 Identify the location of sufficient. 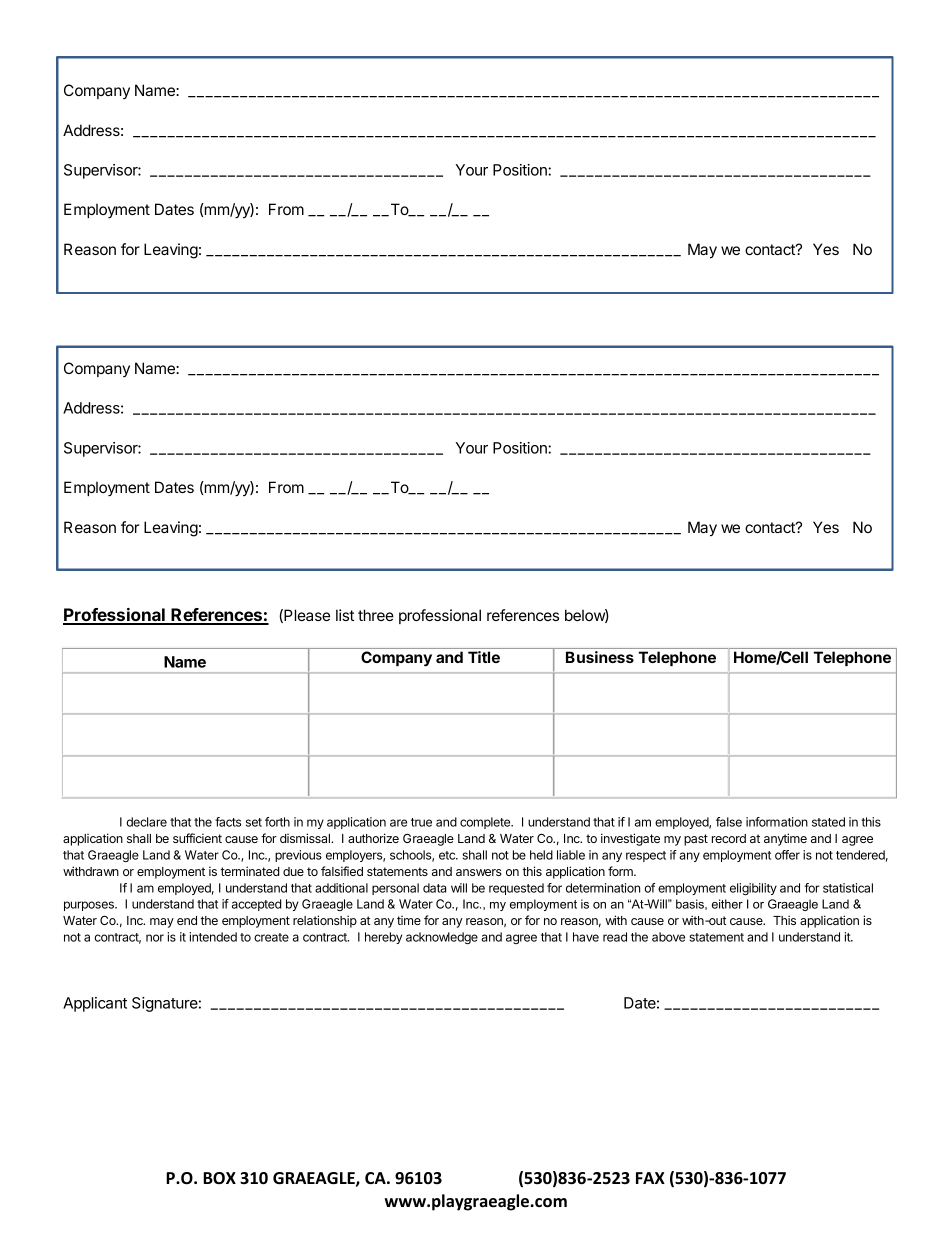
(197, 838).
